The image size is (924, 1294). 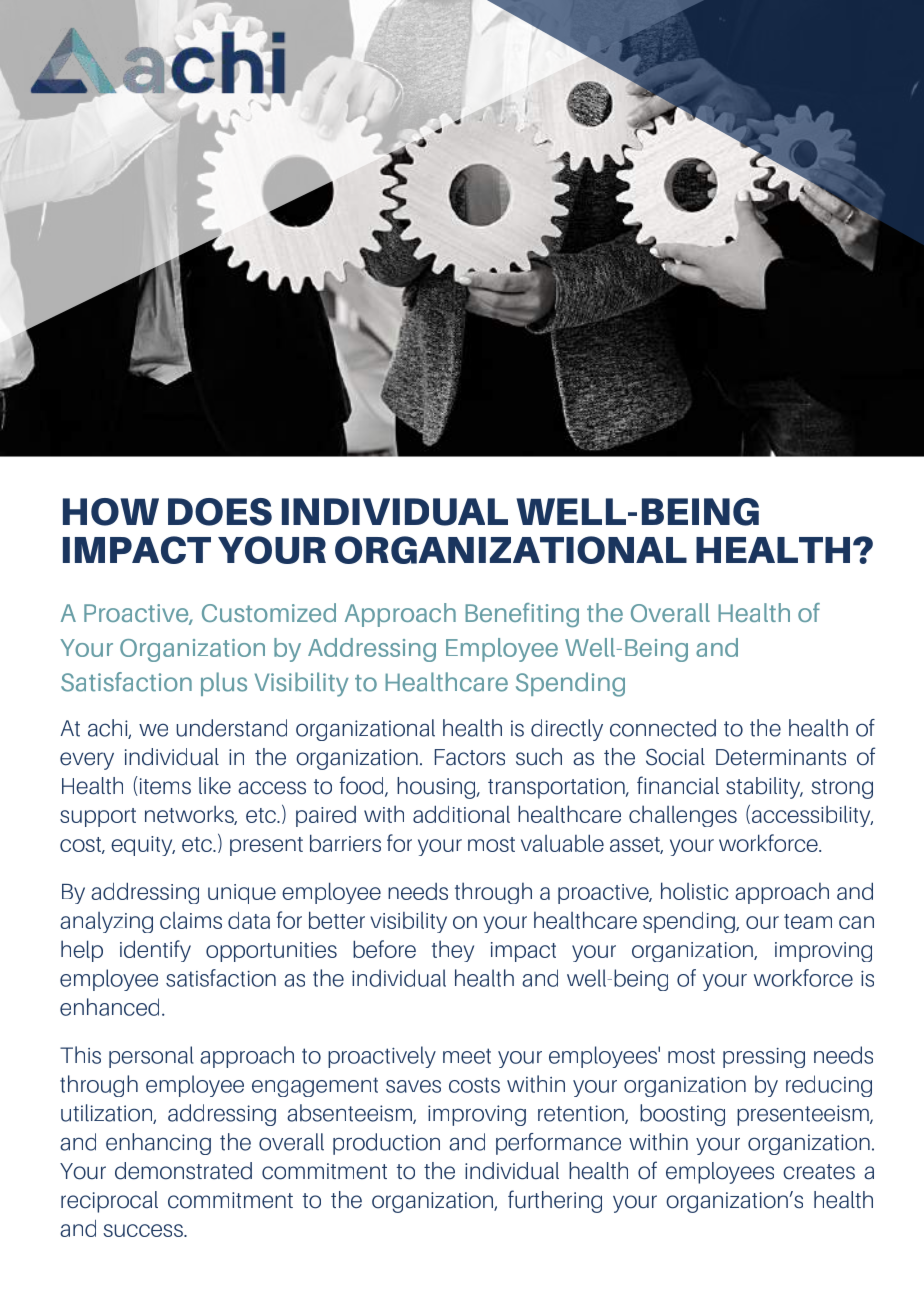 What do you see at coordinates (269, 612) in the screenshot?
I see `Customized` at bounding box center [269, 612].
